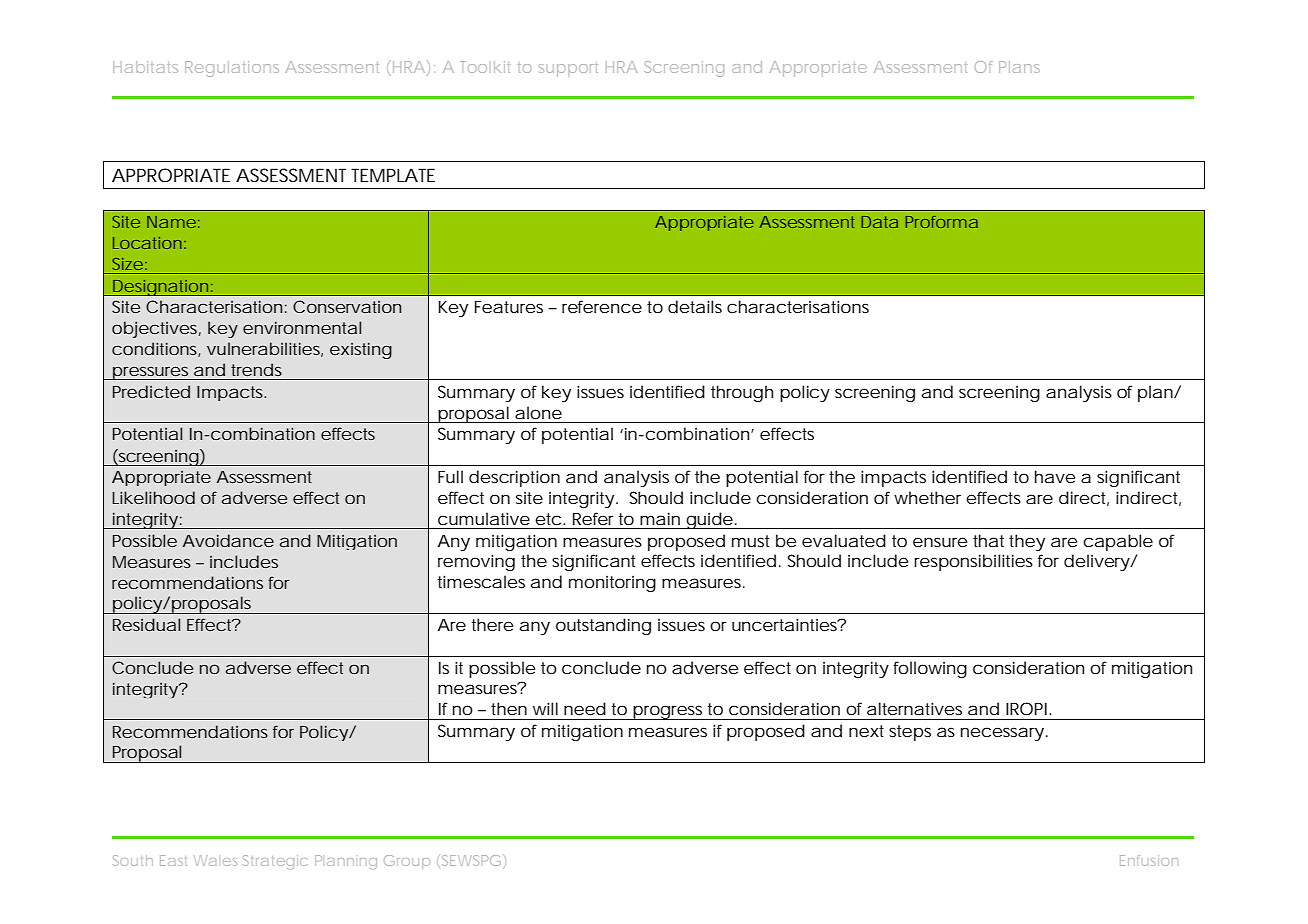 The height and width of the image is (924, 1308). I want to click on alternatives, so click(914, 708).
